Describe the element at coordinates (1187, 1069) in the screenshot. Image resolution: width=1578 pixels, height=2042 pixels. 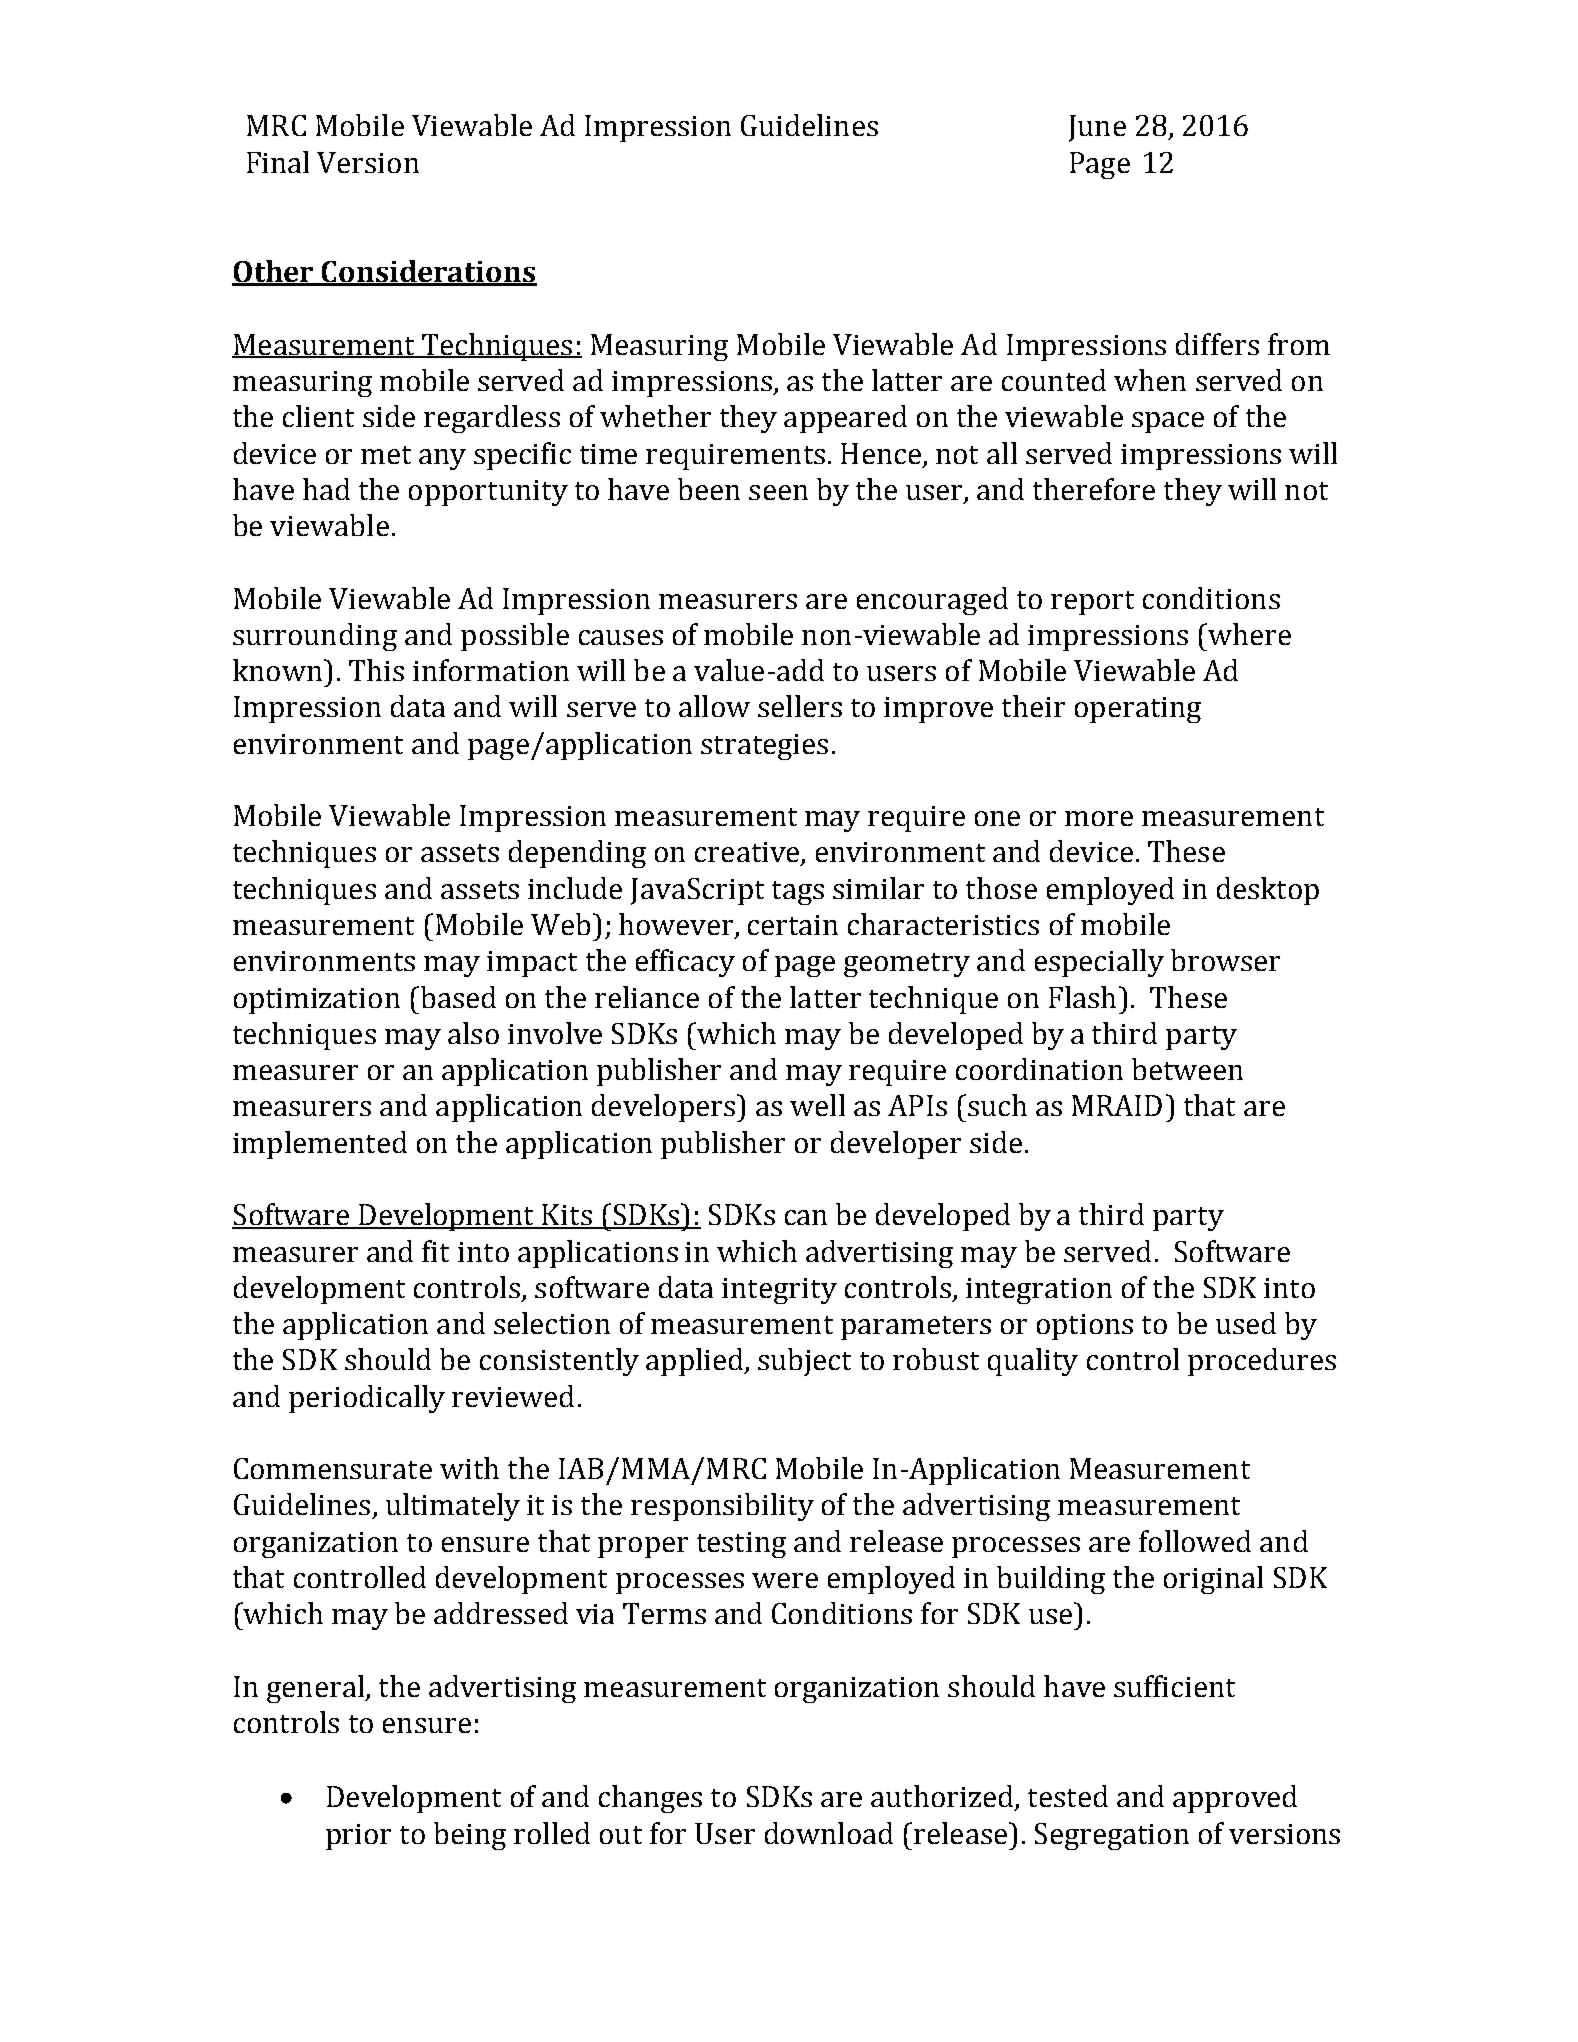
I see `between` at that location.
